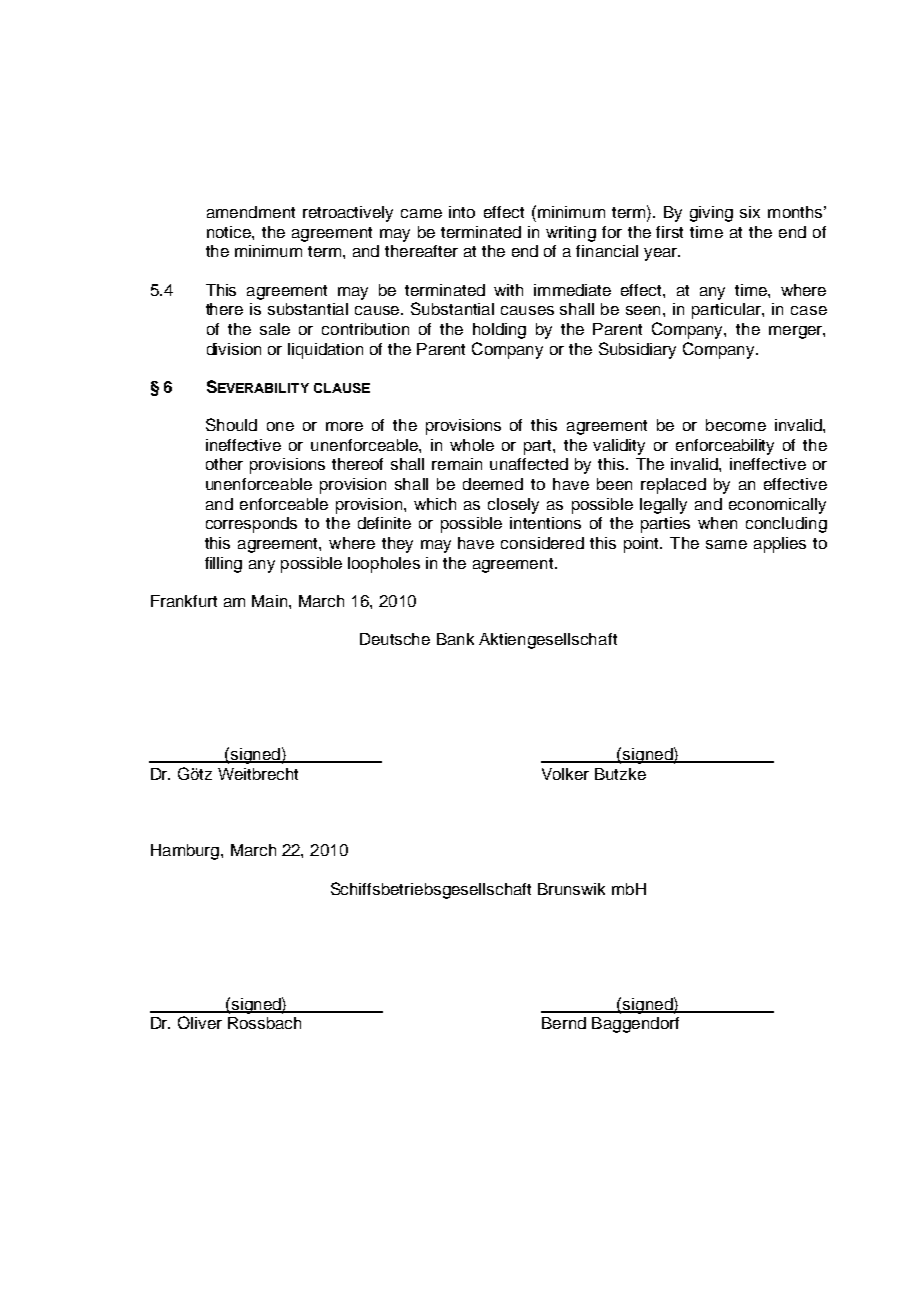 The width and height of the screenshot is (924, 1308). What do you see at coordinates (230, 232) in the screenshot?
I see `notice` at bounding box center [230, 232].
